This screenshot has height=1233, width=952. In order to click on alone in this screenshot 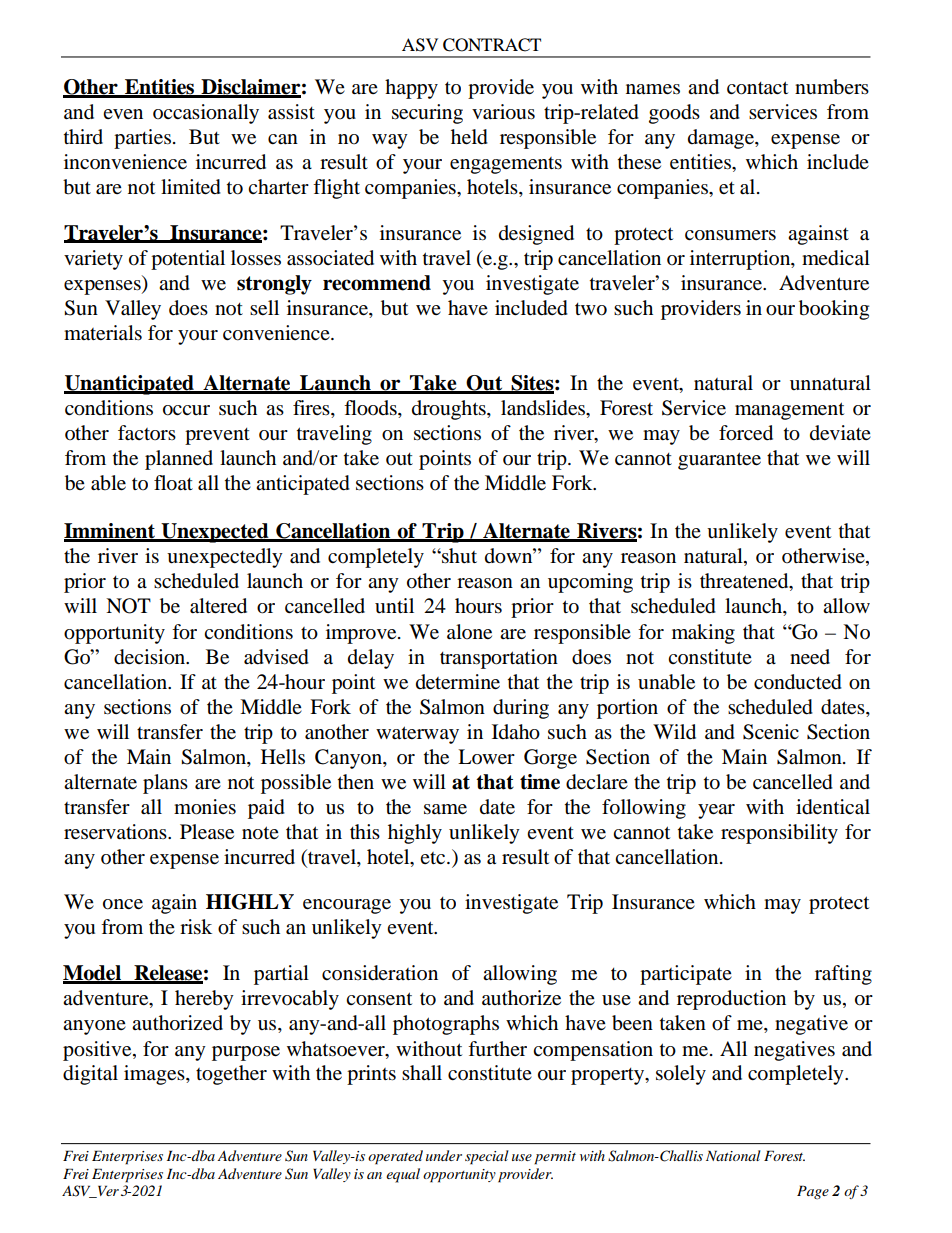, I will do `click(469, 632)`.
